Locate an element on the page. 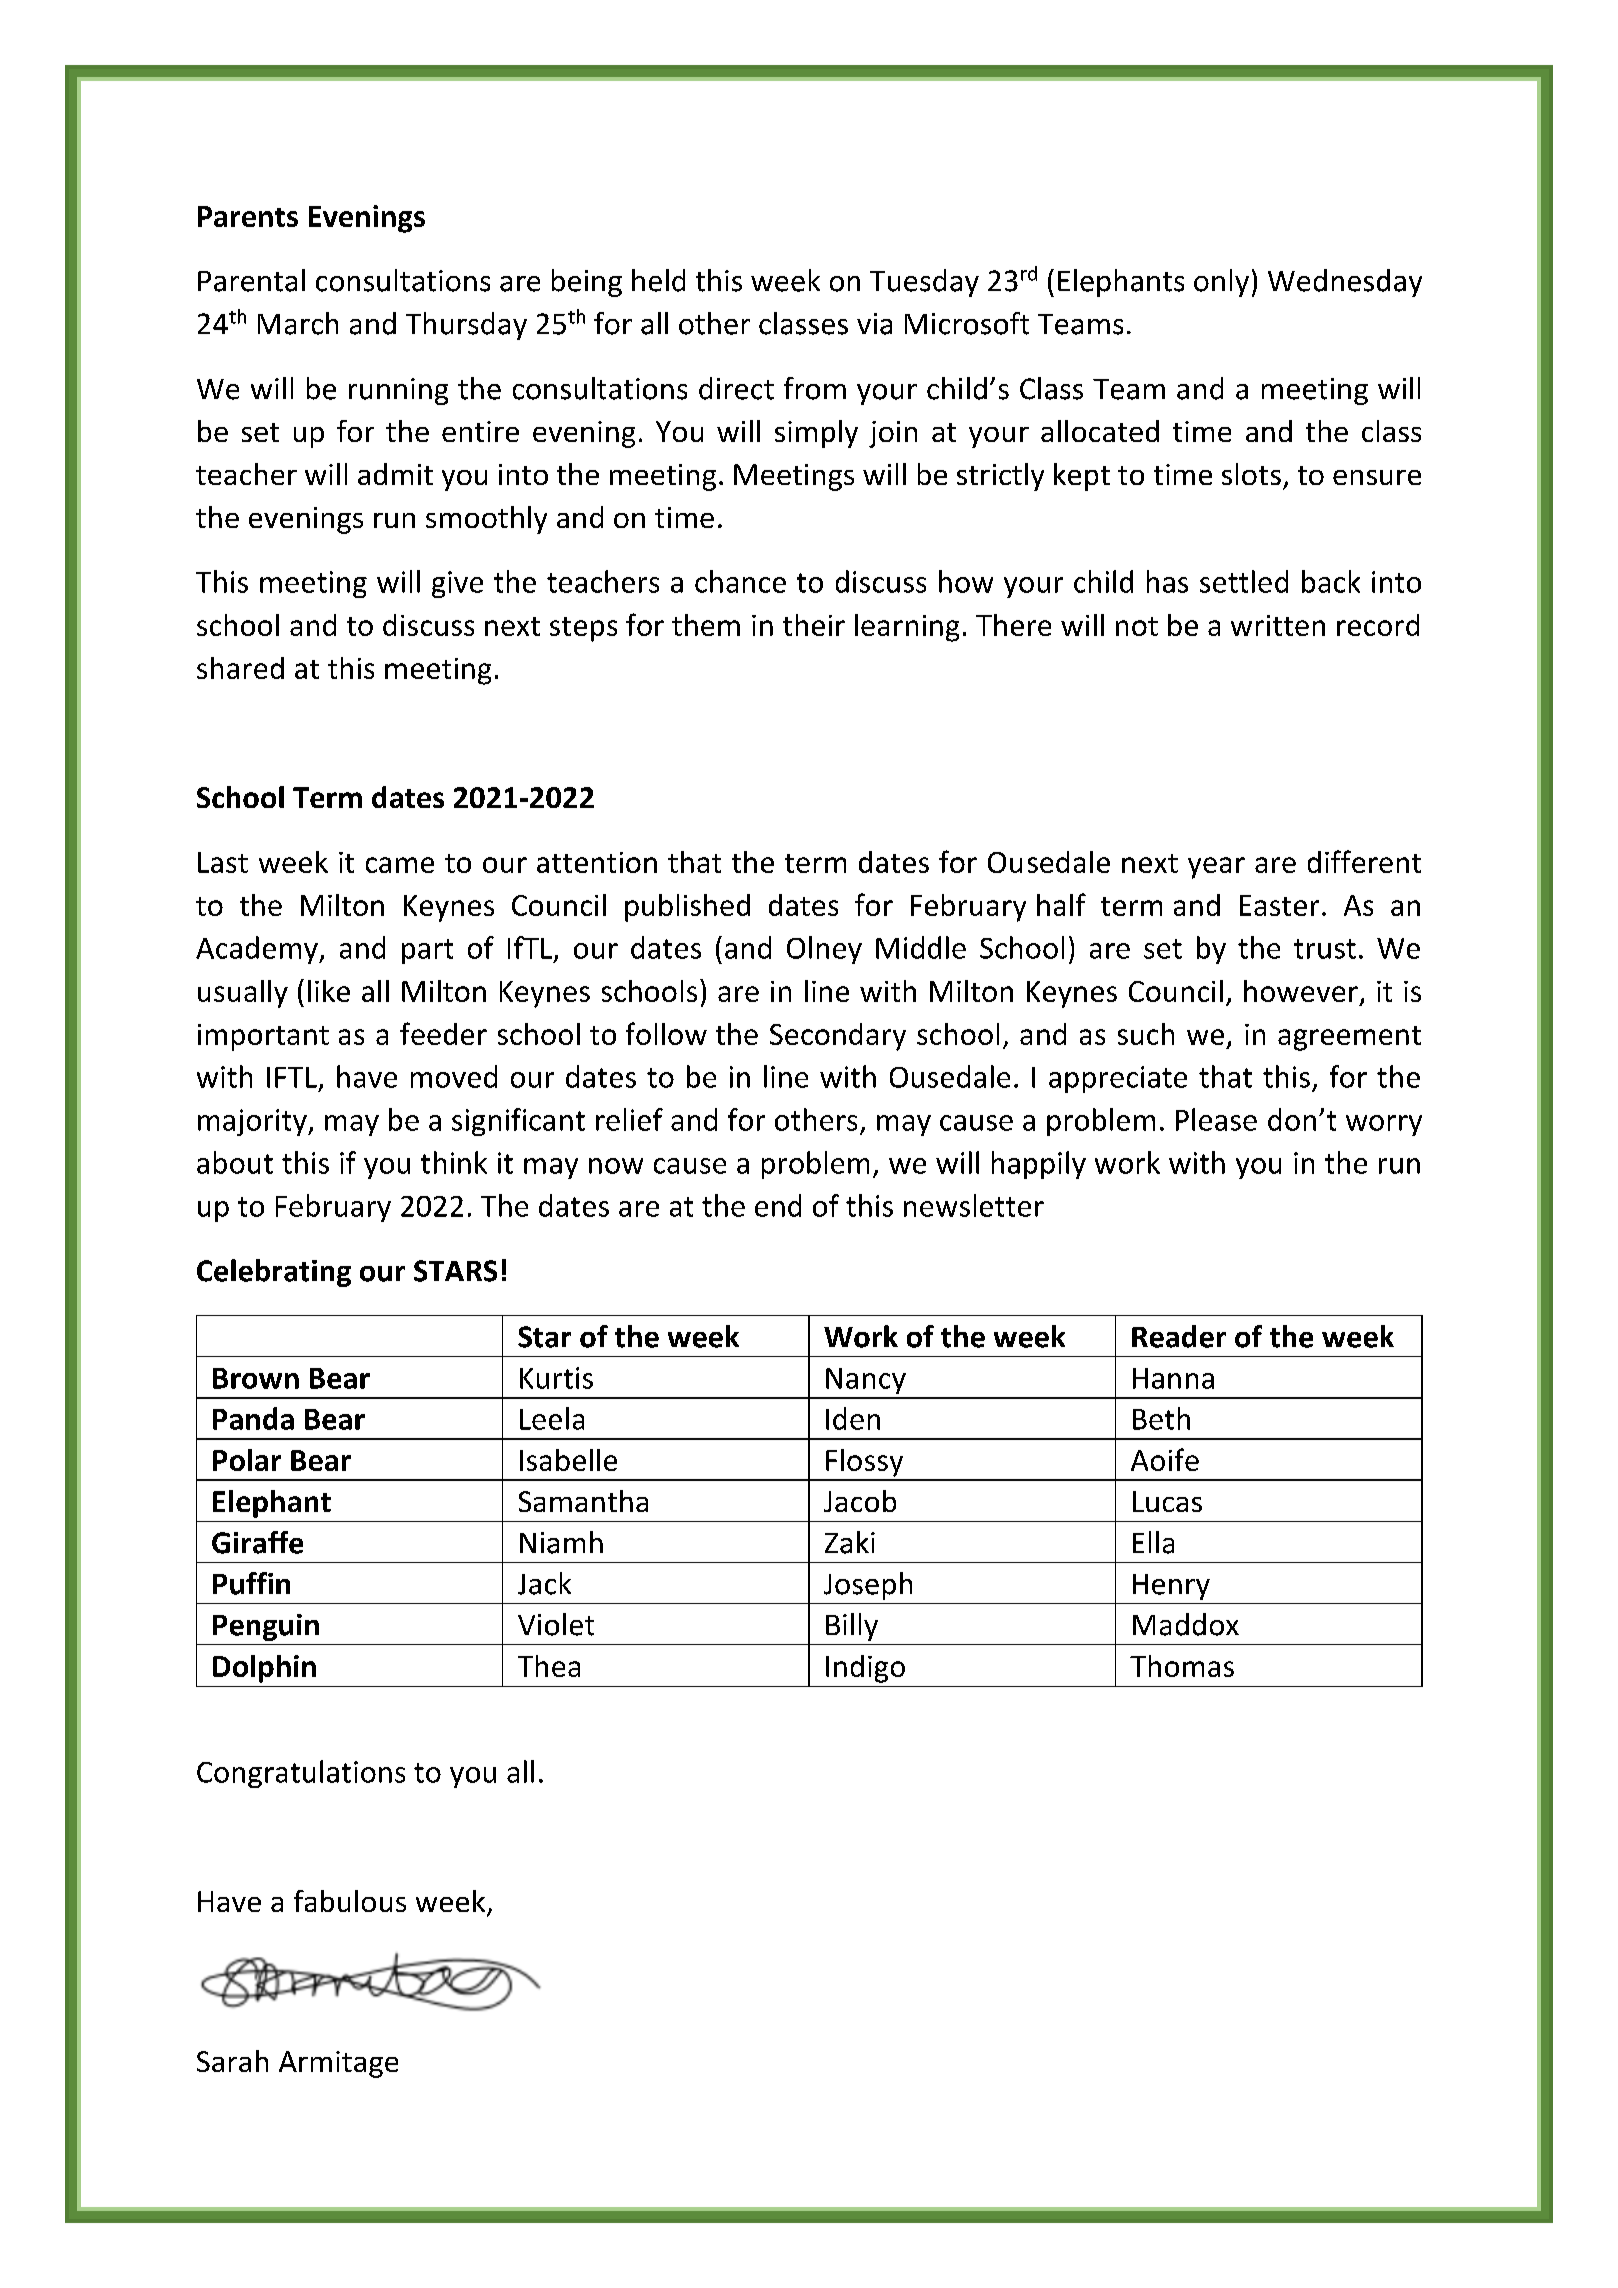 The image size is (1618, 2288). only is located at coordinates (1221, 283).
